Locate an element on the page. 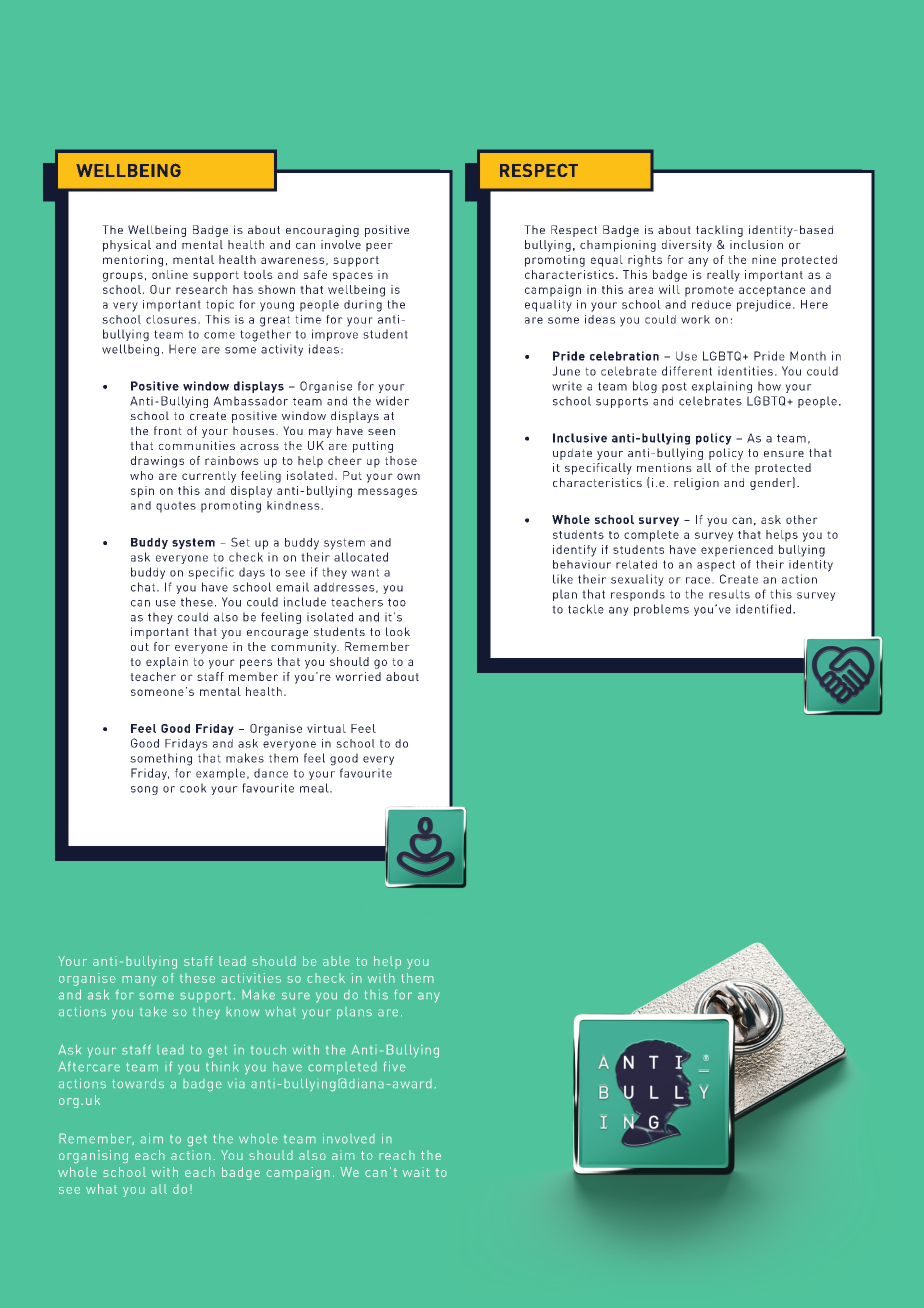  spaces is located at coordinates (353, 277).
